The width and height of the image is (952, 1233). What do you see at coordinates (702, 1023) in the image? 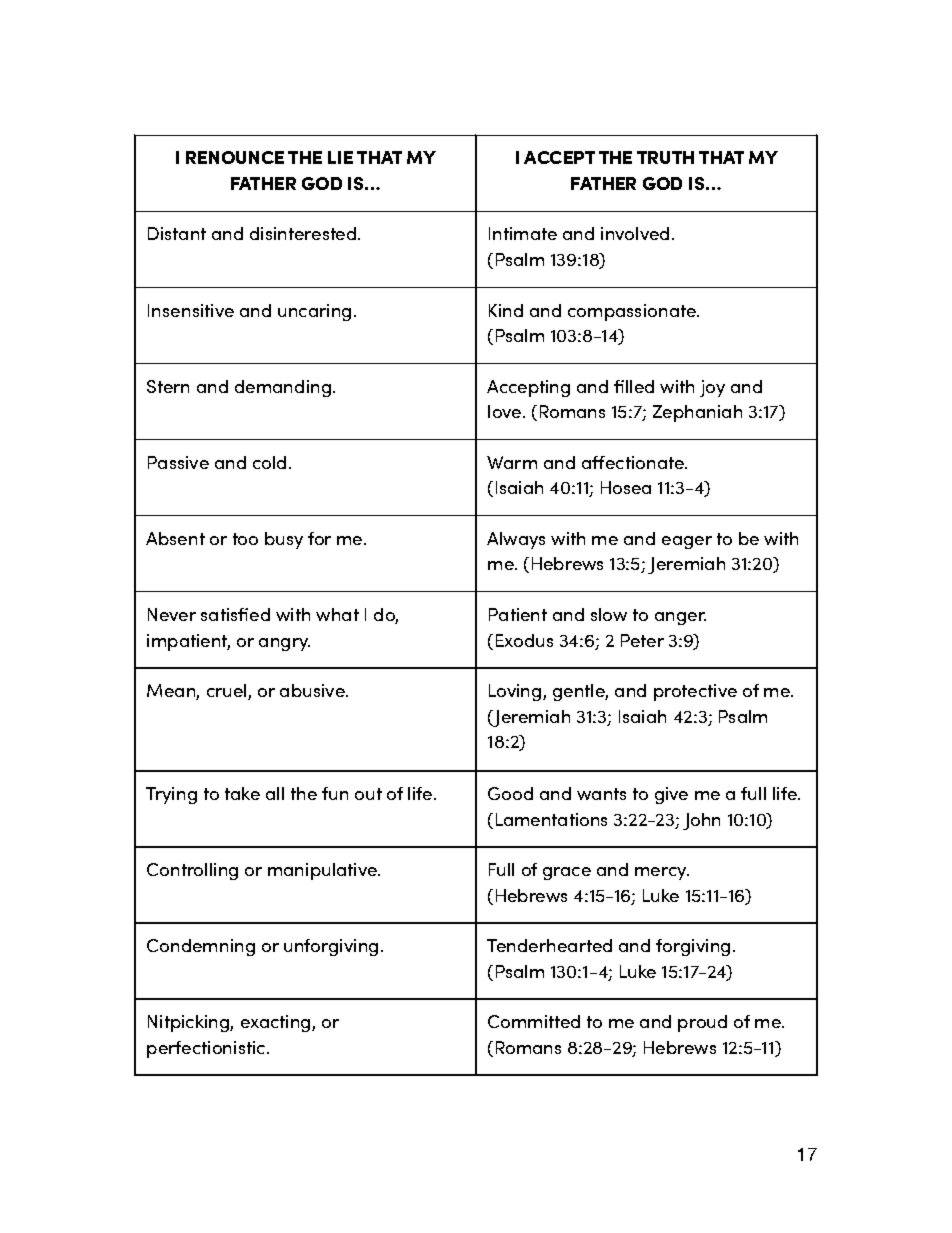
I see `proud` at bounding box center [702, 1023].
